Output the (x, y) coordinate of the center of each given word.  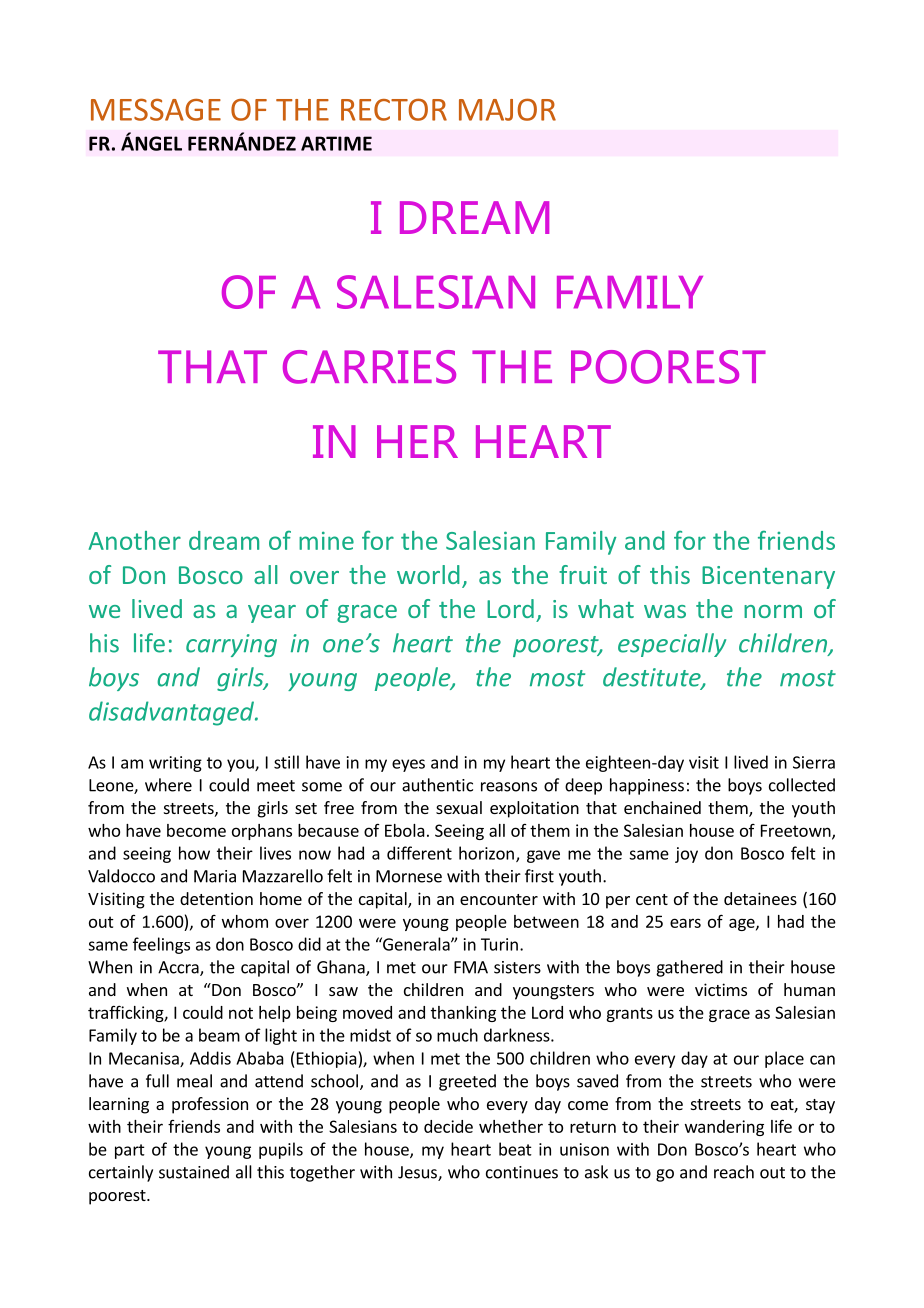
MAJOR (507, 109)
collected (802, 785)
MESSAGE (156, 109)
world (428, 574)
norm (773, 611)
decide (448, 1126)
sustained (194, 1172)
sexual (459, 807)
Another (134, 540)
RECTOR (394, 109)
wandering (724, 1128)
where (168, 785)
